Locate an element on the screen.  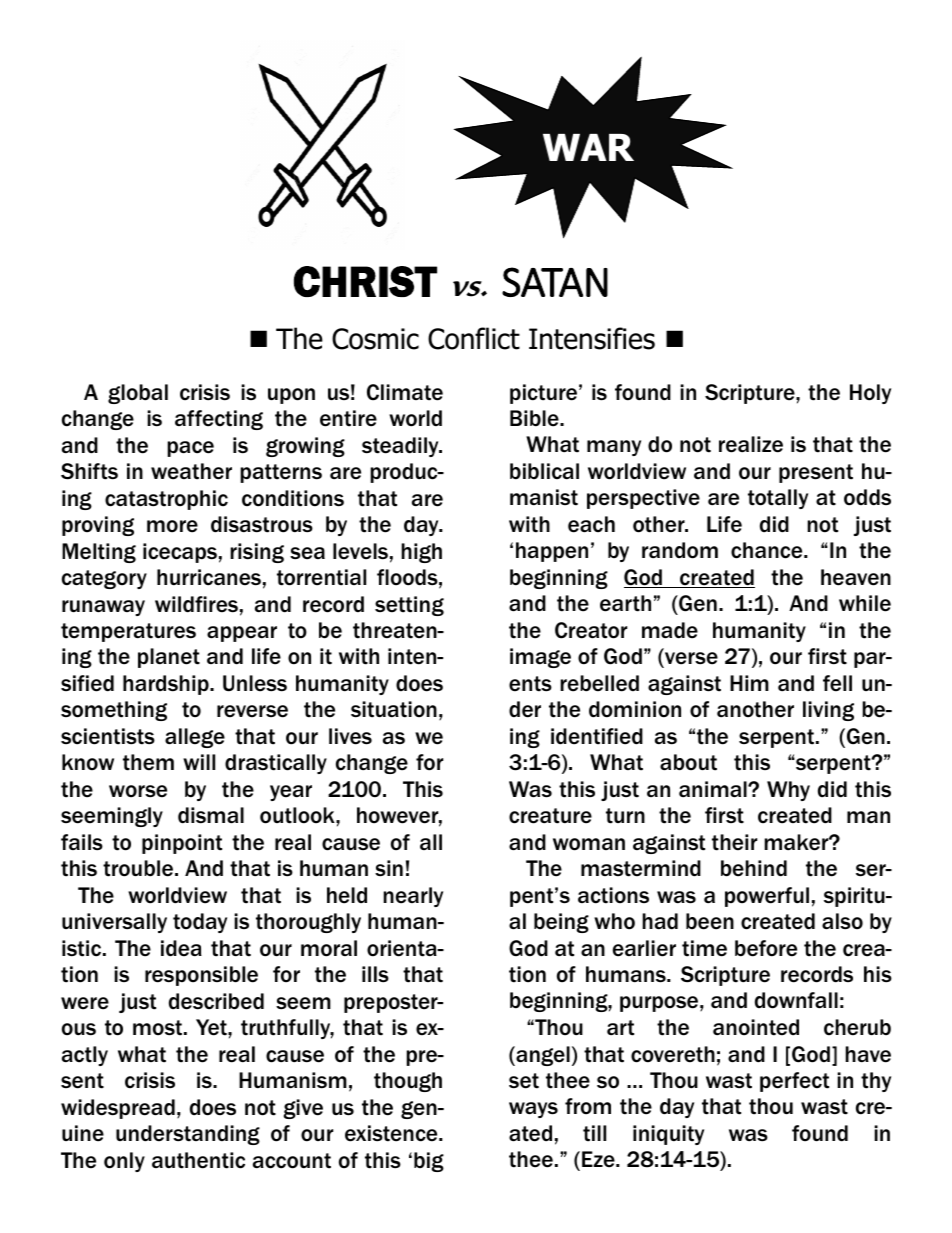
idea is located at coordinates (181, 948).
